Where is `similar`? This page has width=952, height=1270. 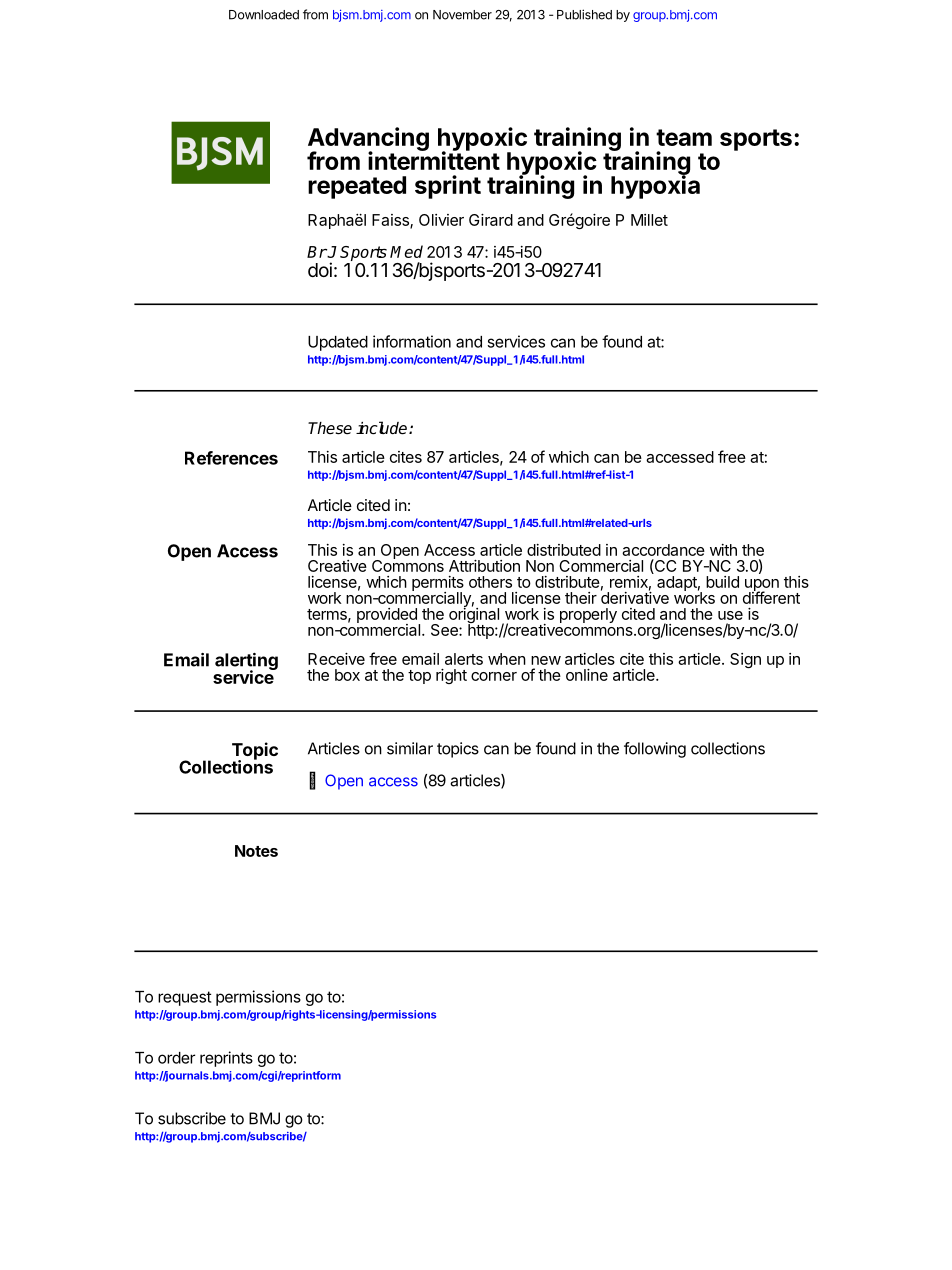
similar is located at coordinates (410, 748).
